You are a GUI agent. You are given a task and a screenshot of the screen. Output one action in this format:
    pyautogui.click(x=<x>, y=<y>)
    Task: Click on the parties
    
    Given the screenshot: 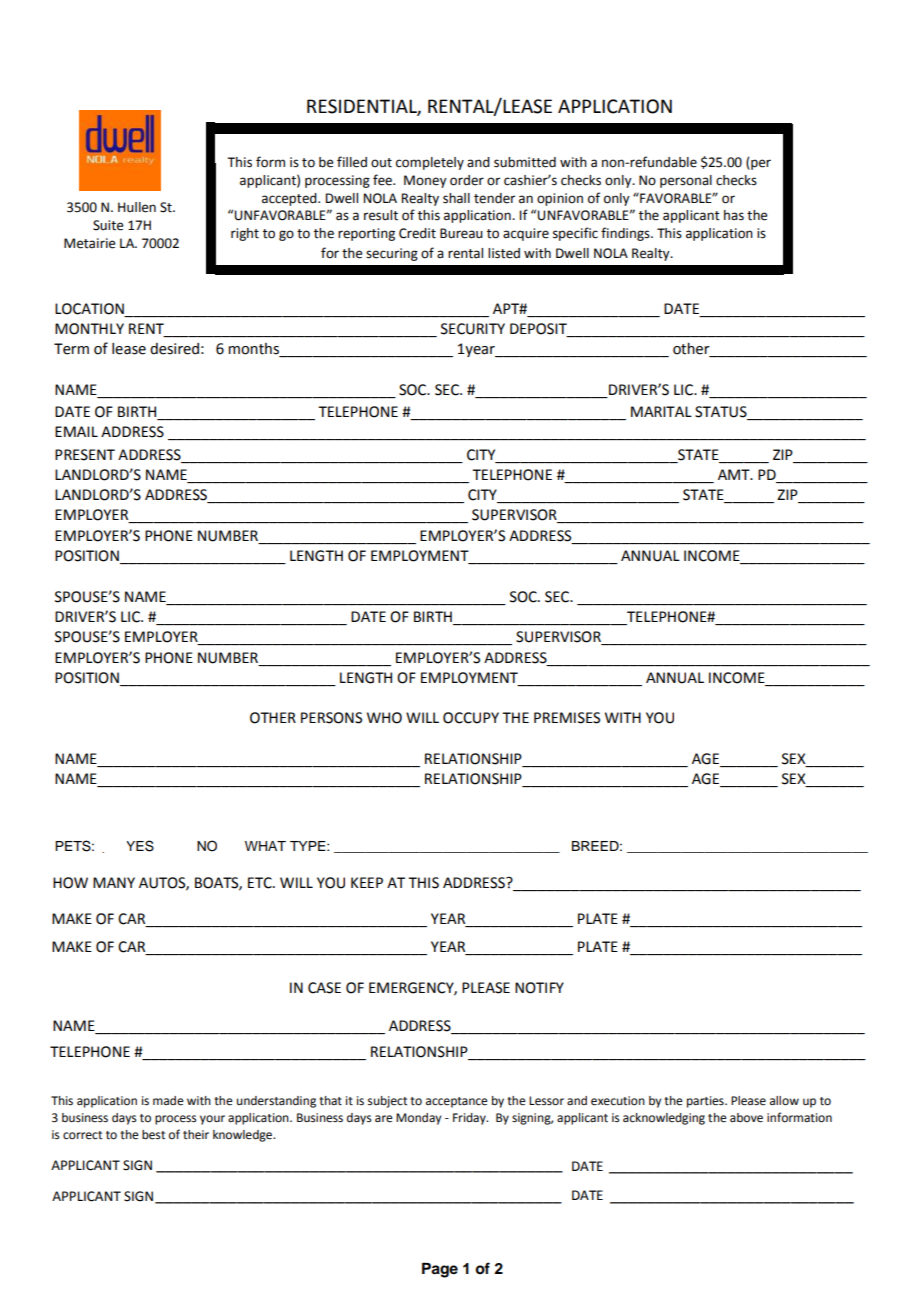 What is the action you would take?
    pyautogui.click(x=706, y=1102)
